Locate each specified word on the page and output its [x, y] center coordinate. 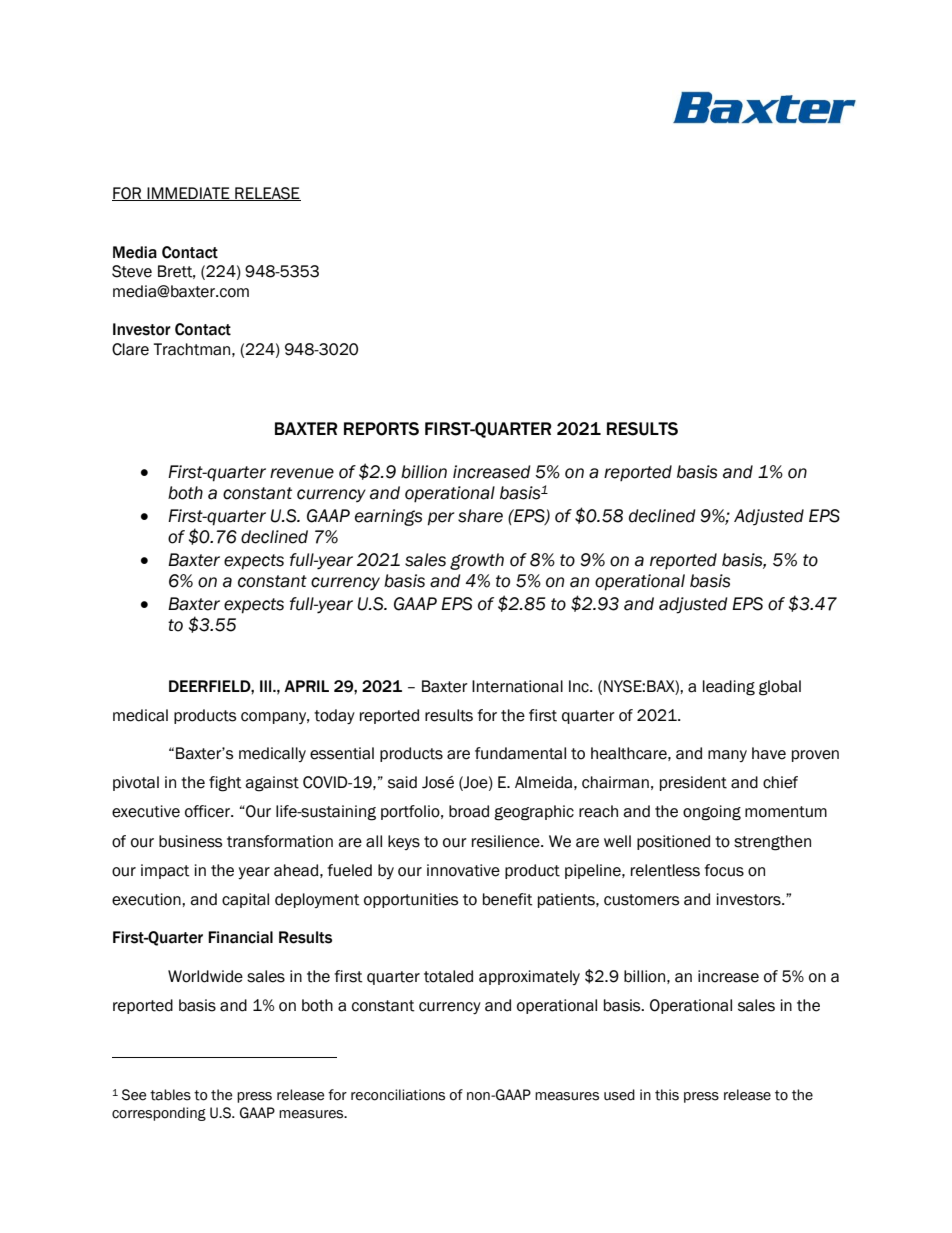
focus [724, 870]
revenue [302, 473]
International [517, 686]
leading [729, 688]
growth [477, 561]
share [480, 516]
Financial [240, 937]
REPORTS [381, 429]
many [727, 756]
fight [225, 784]
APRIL [306, 686]
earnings [388, 517]
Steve [132, 271]
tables [170, 1095]
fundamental [520, 753]
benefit [508, 899]
